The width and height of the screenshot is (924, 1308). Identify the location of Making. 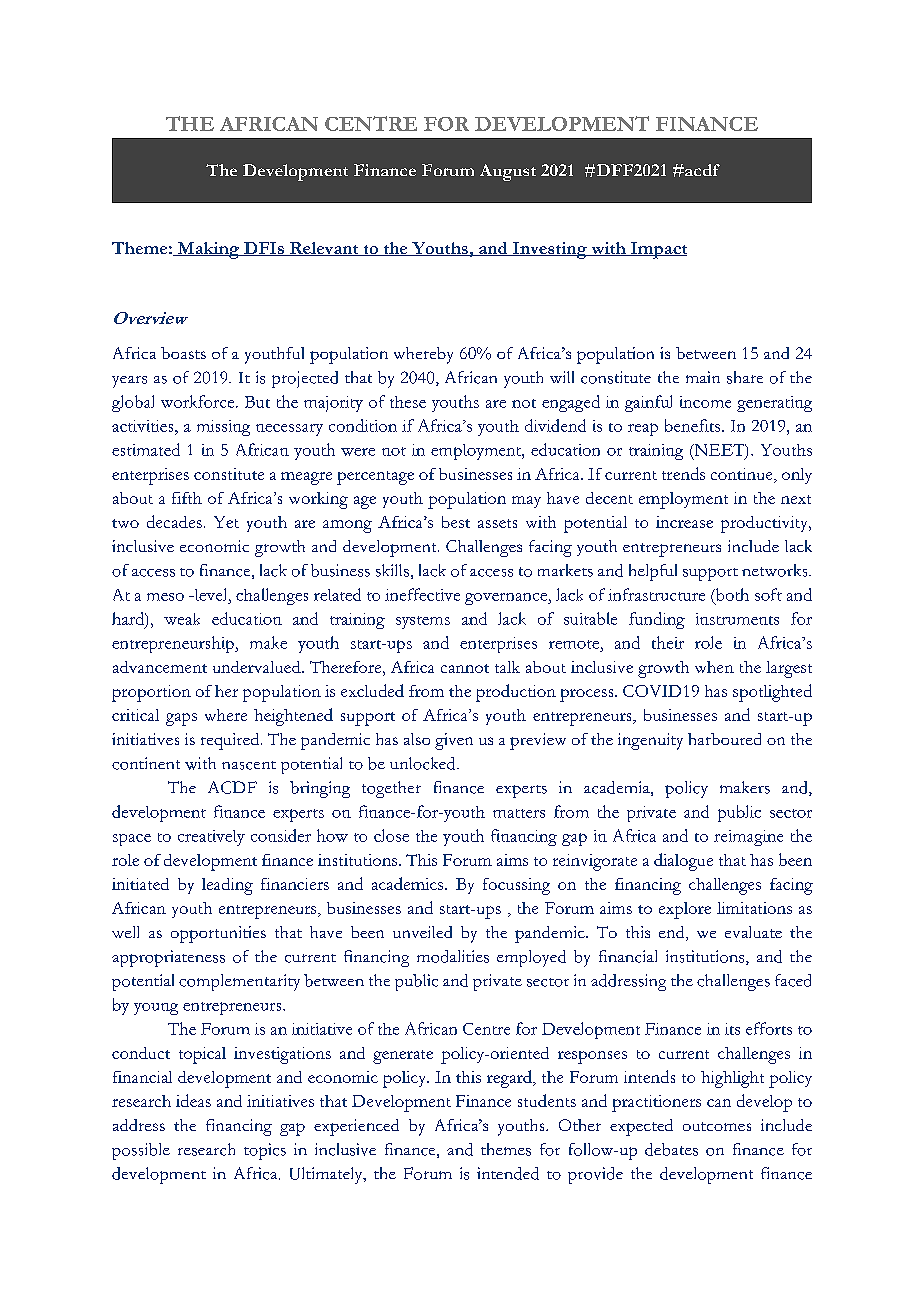
(208, 250).
